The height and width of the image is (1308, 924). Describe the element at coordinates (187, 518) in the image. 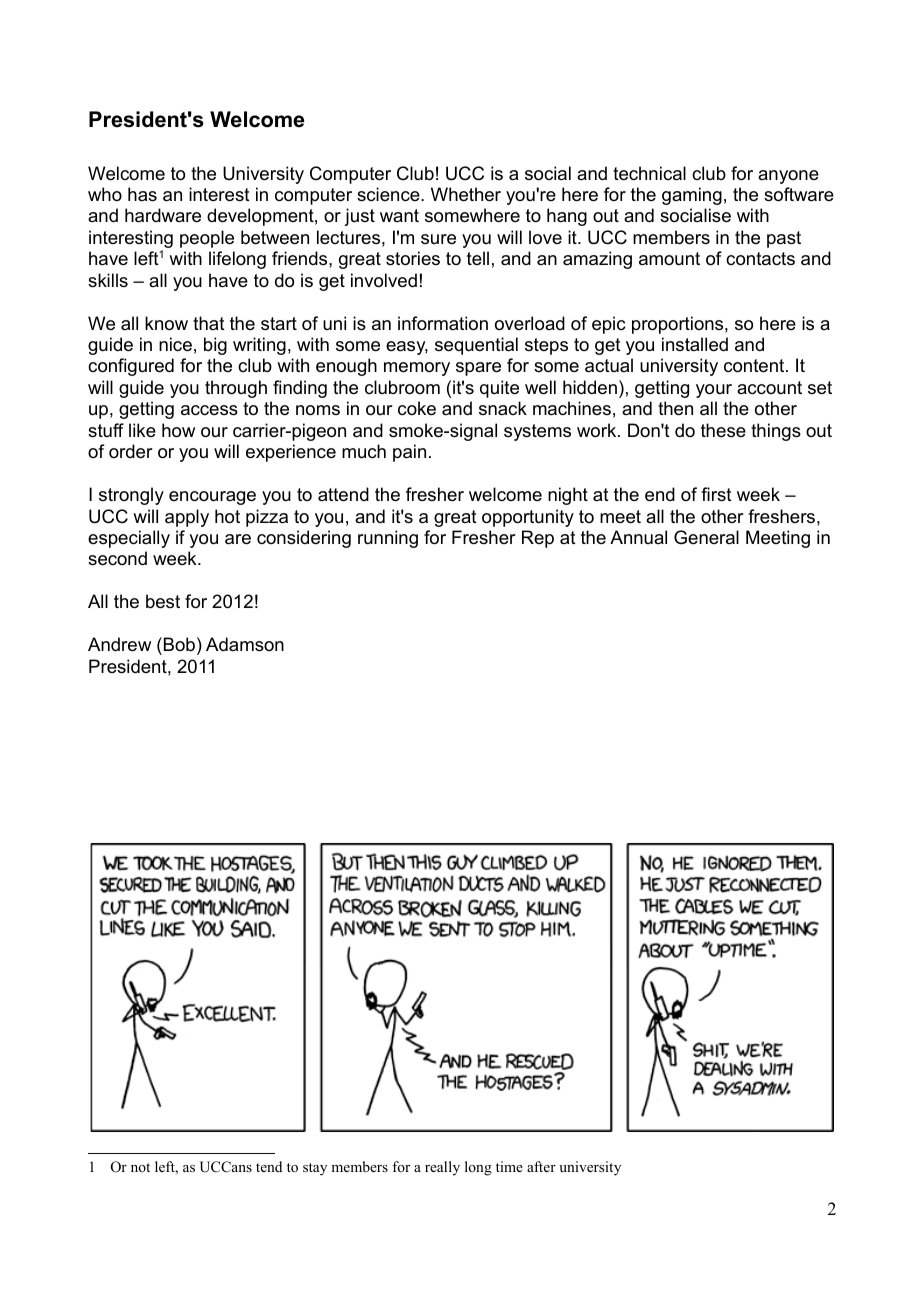

I see `apply` at that location.
